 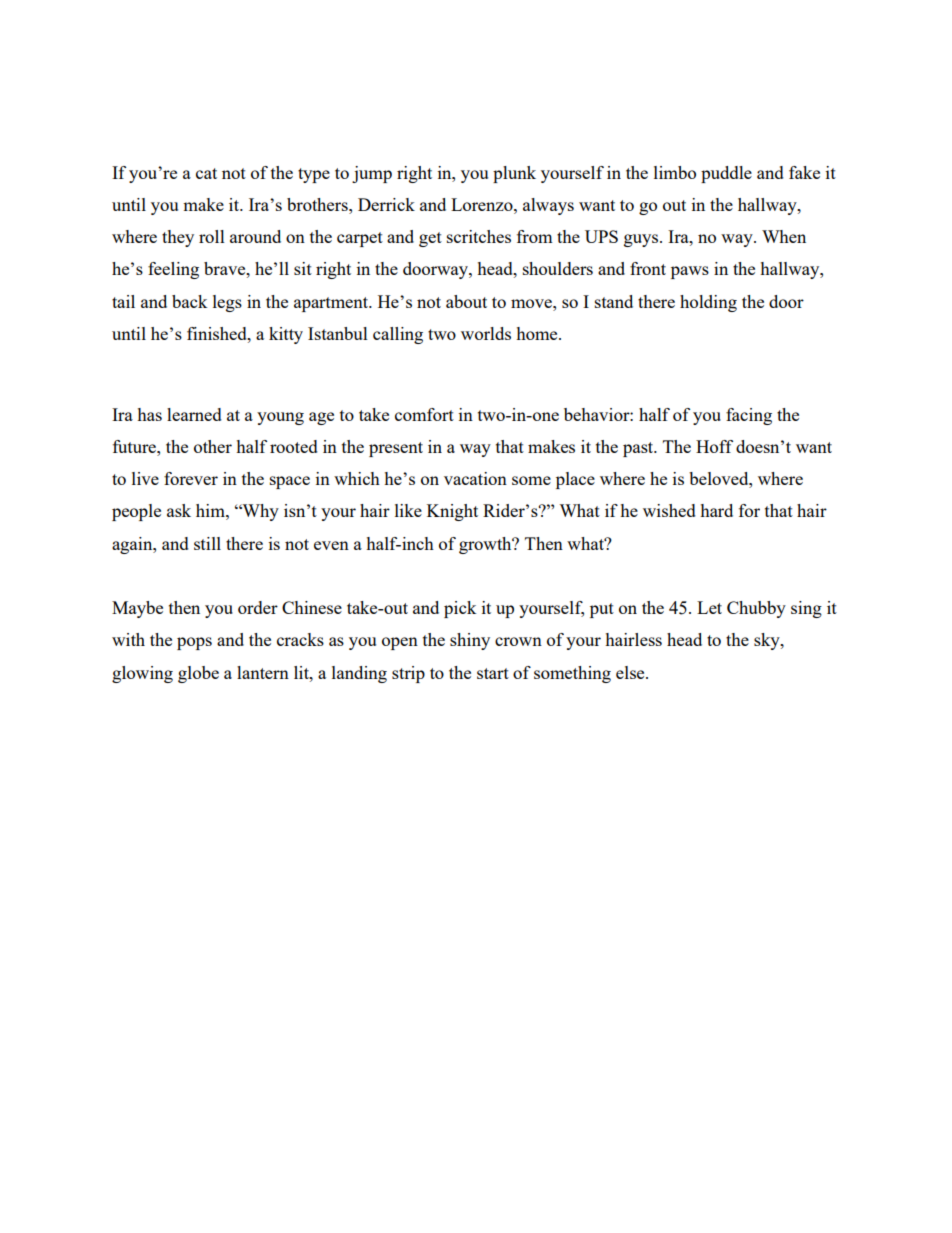 I want to click on comfort, so click(x=424, y=414).
